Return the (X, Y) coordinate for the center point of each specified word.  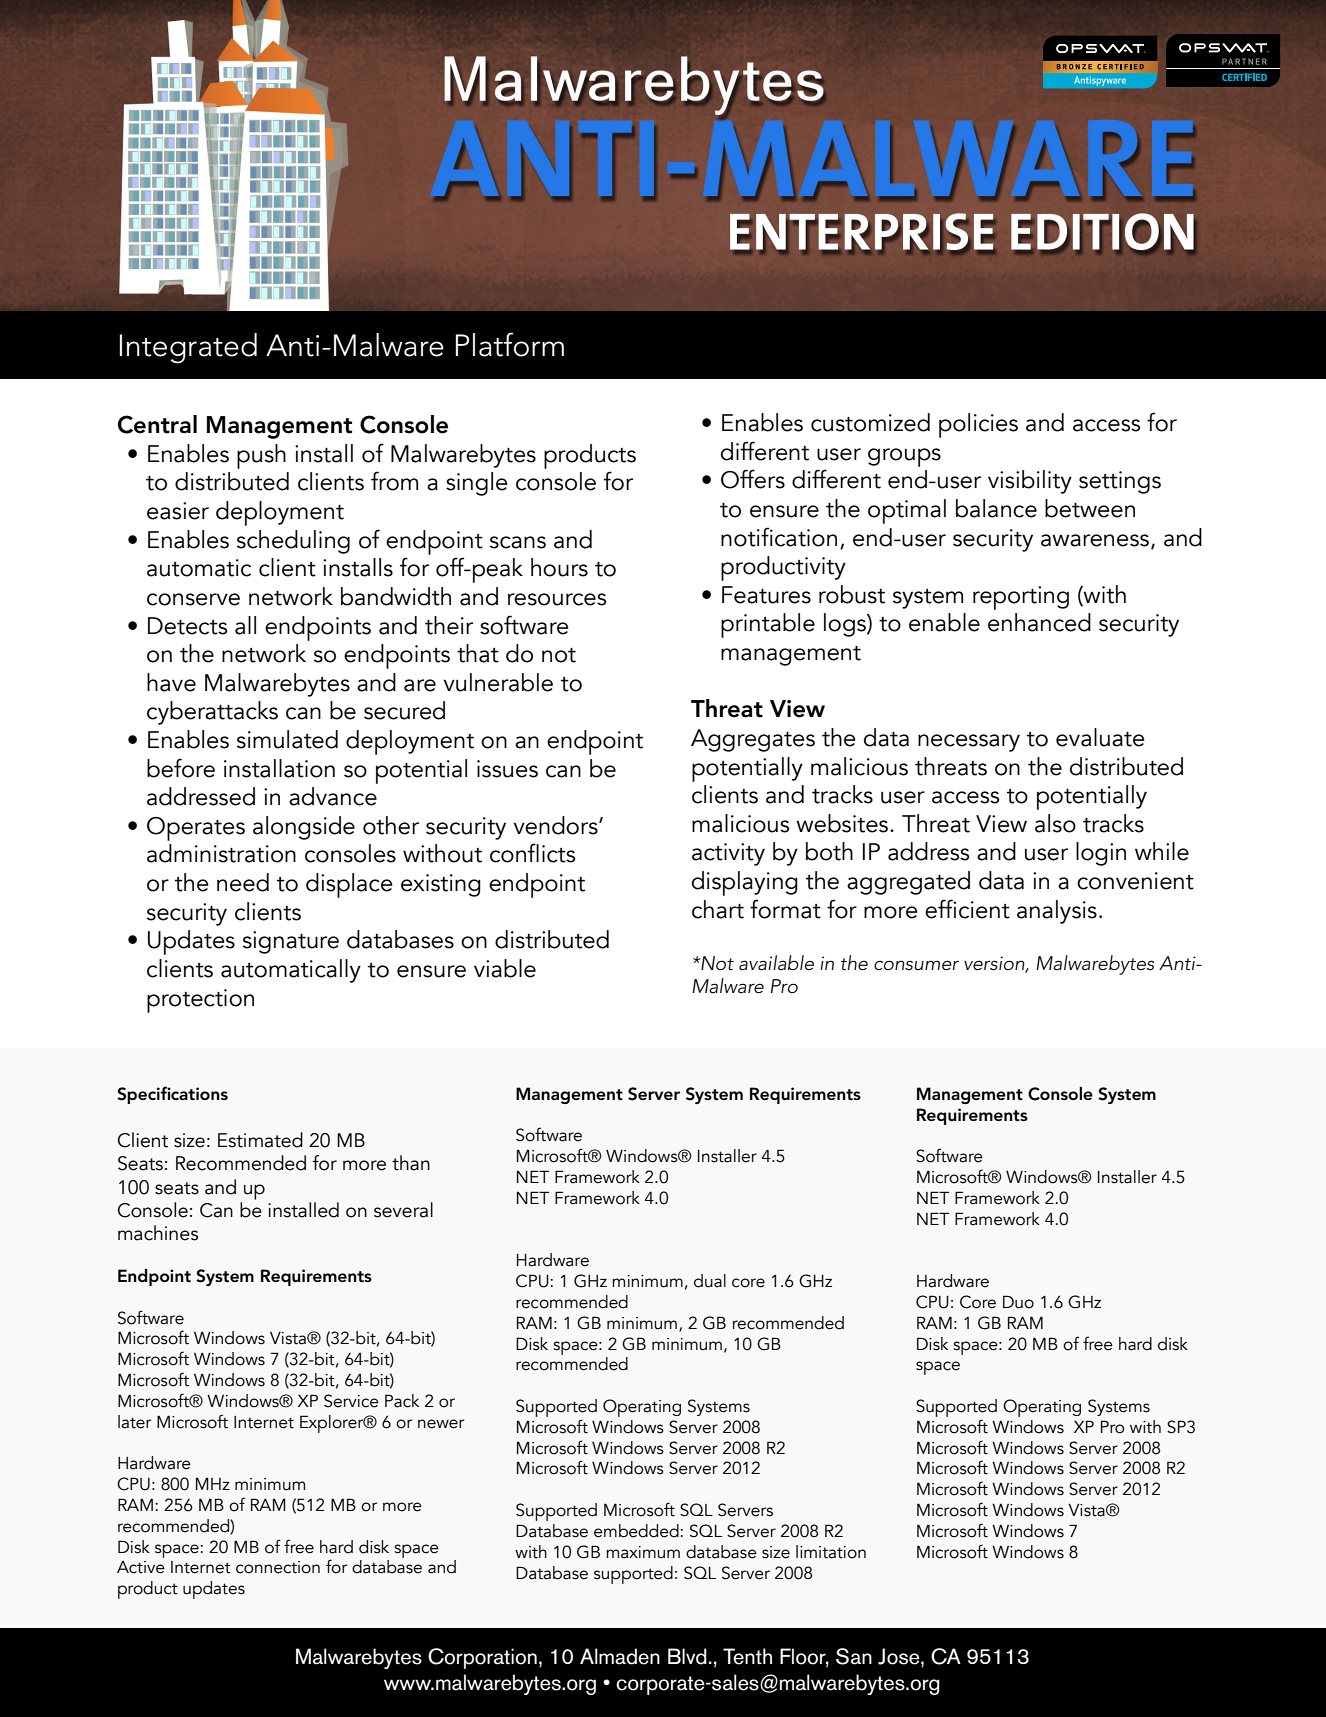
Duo (1018, 1302)
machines (158, 1233)
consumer (916, 965)
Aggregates (753, 740)
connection (278, 1567)
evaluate (1100, 737)
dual (710, 1281)
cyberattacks (212, 713)
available (776, 963)
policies (978, 425)
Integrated (188, 348)
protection (200, 1001)
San (854, 1656)
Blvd (687, 1656)
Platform (510, 344)
